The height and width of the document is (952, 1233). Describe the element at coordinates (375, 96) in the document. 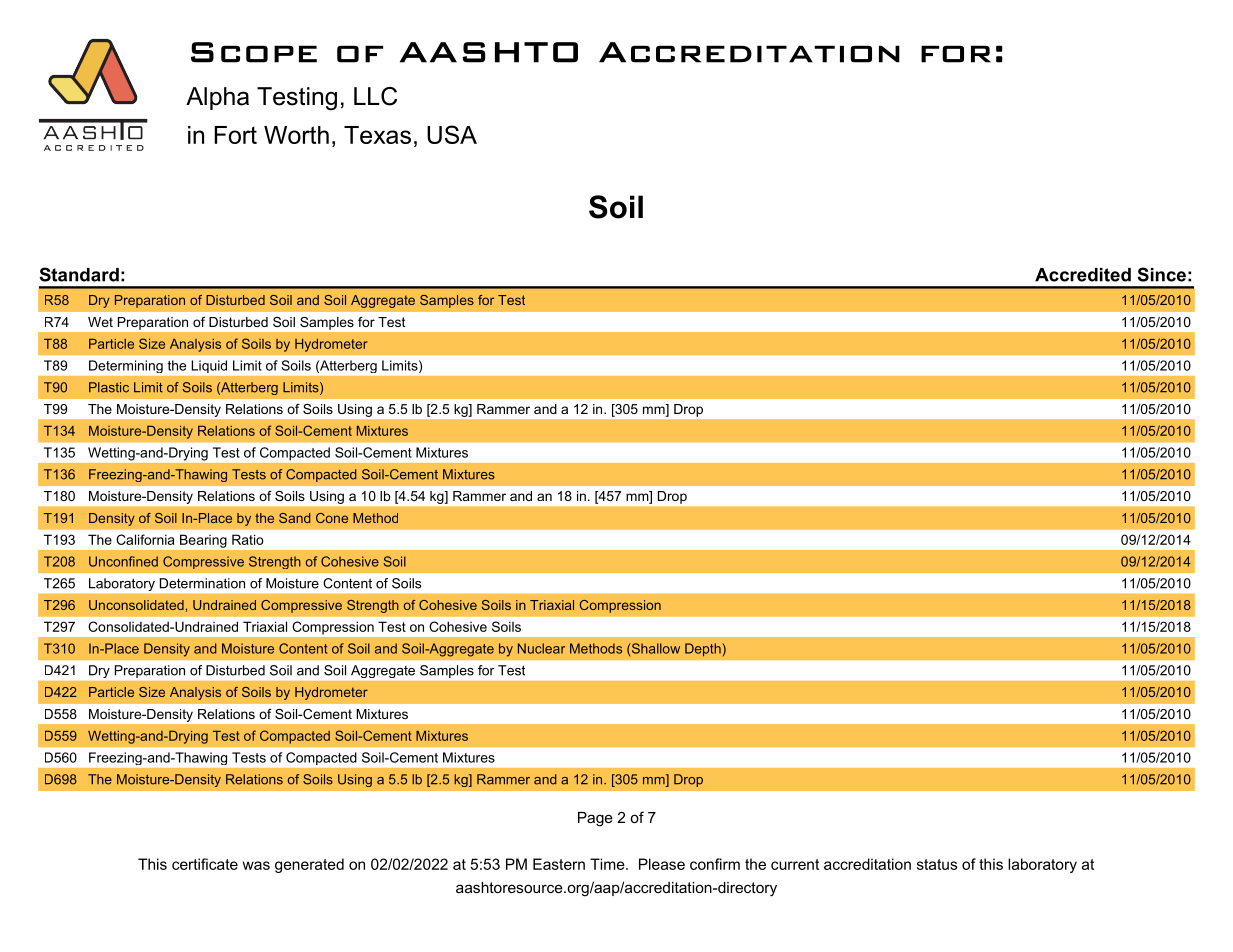

I see `LLC` at that location.
